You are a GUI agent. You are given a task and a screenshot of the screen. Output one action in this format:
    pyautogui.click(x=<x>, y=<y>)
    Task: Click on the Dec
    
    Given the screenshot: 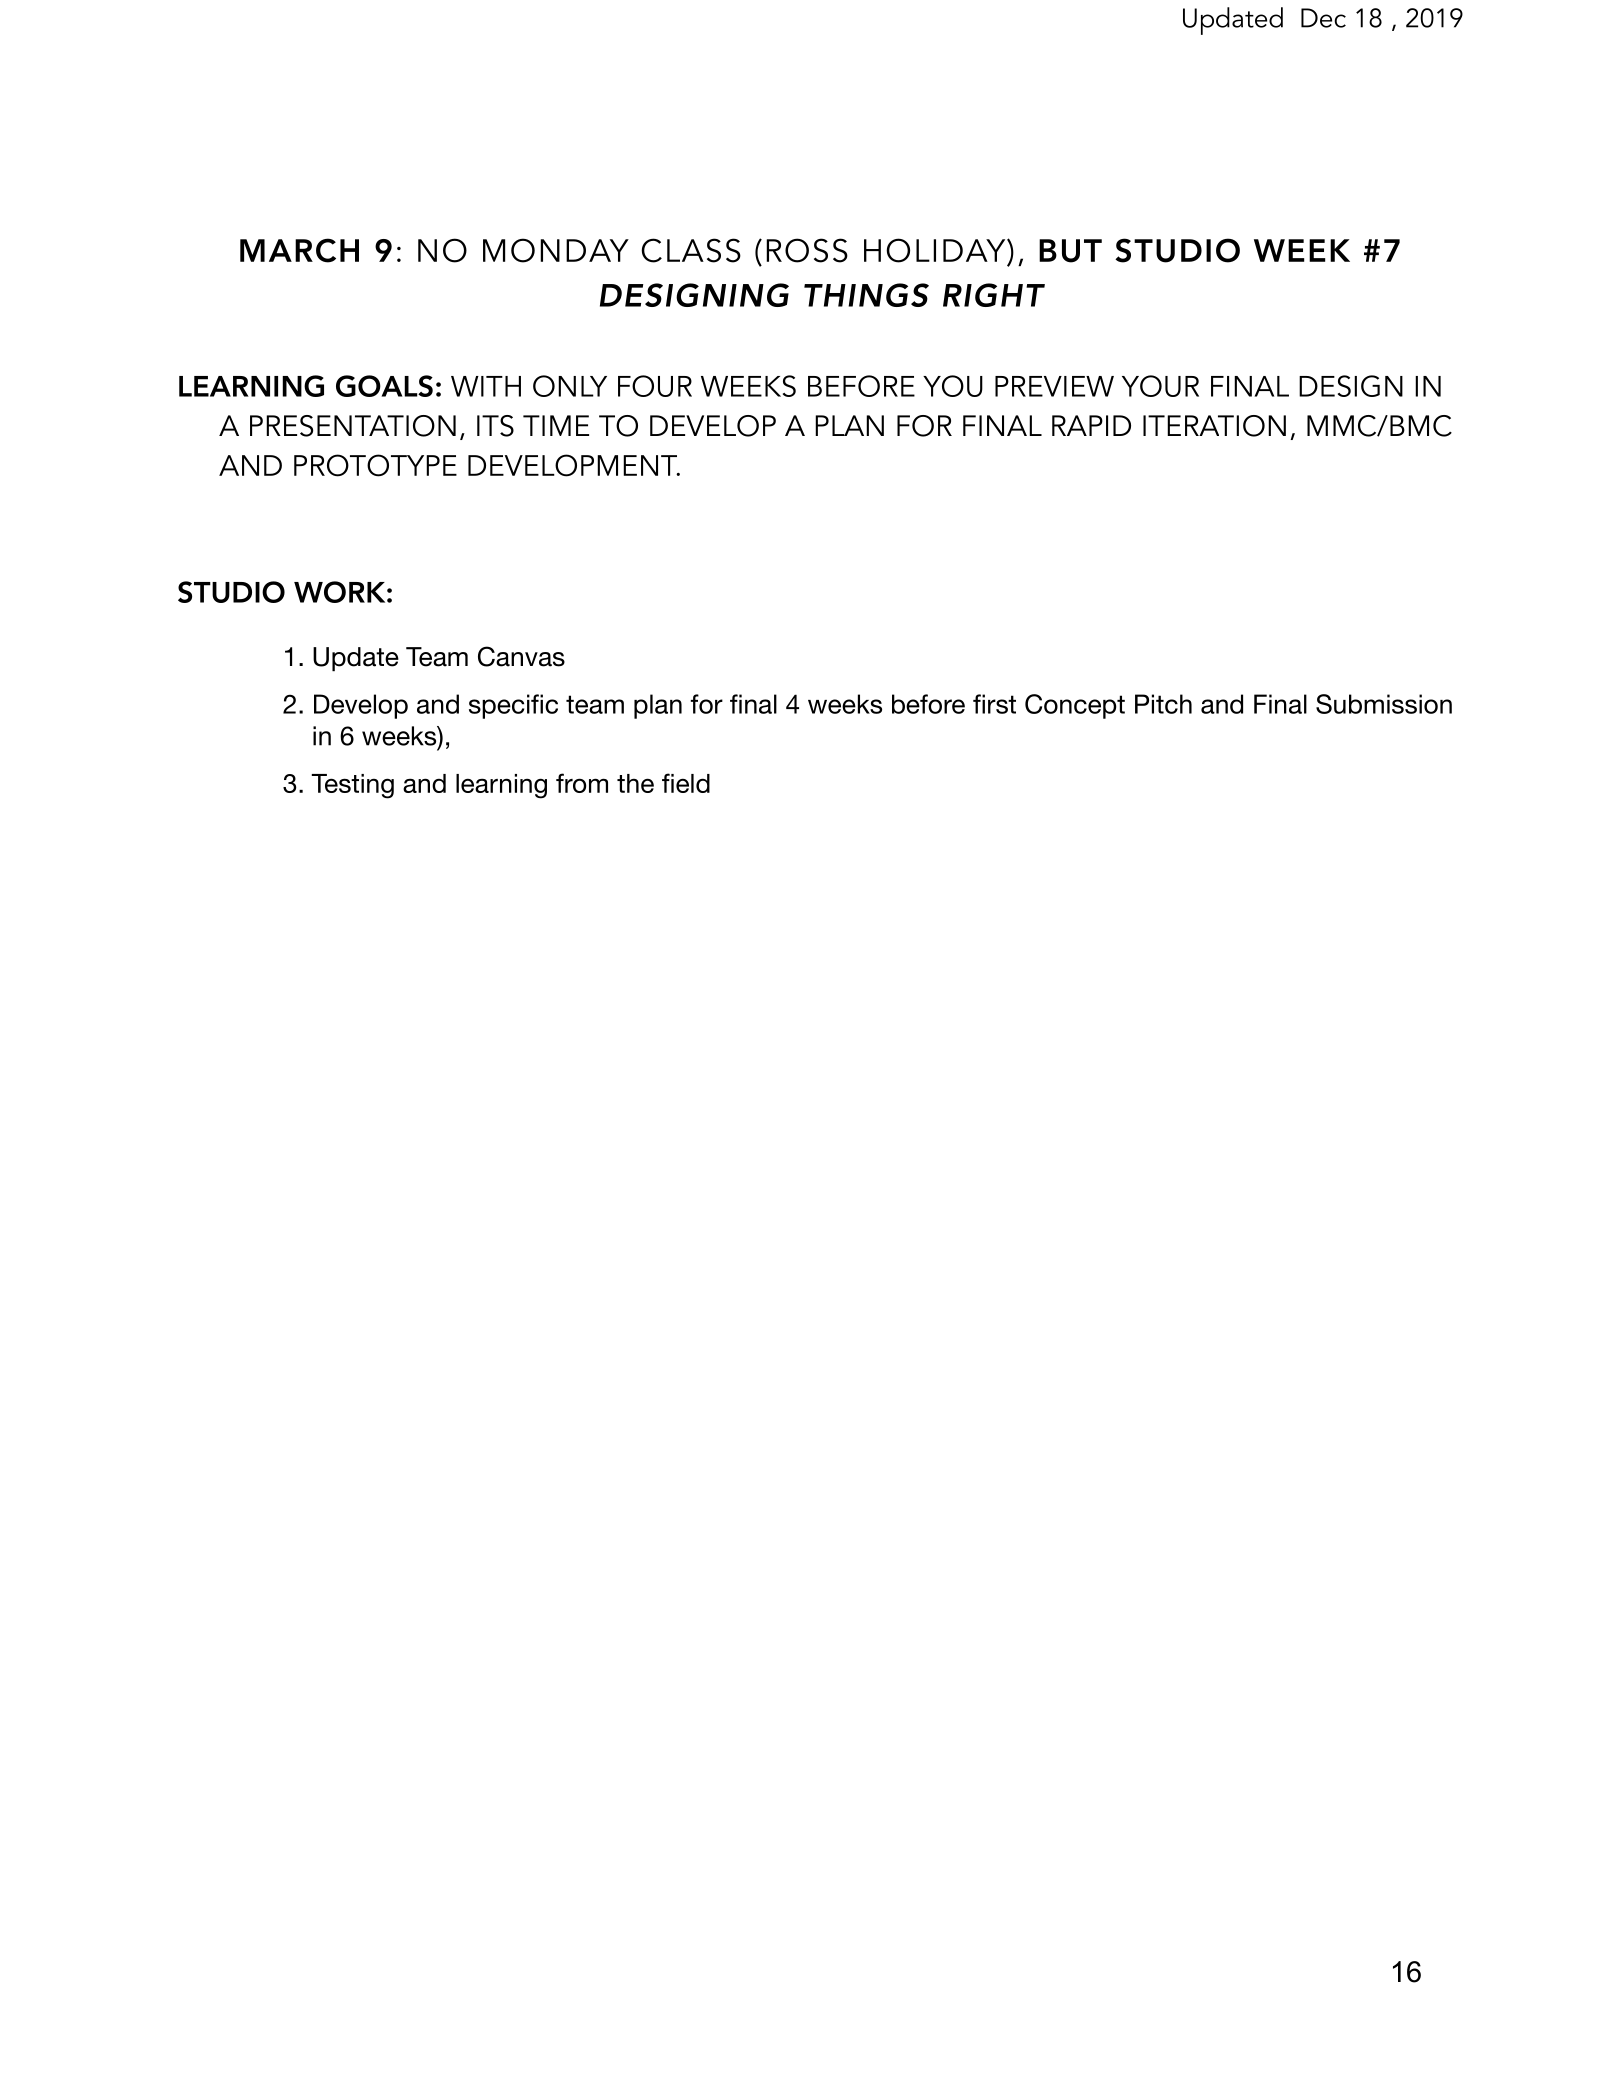 What is the action you would take?
    pyautogui.click(x=1323, y=18)
